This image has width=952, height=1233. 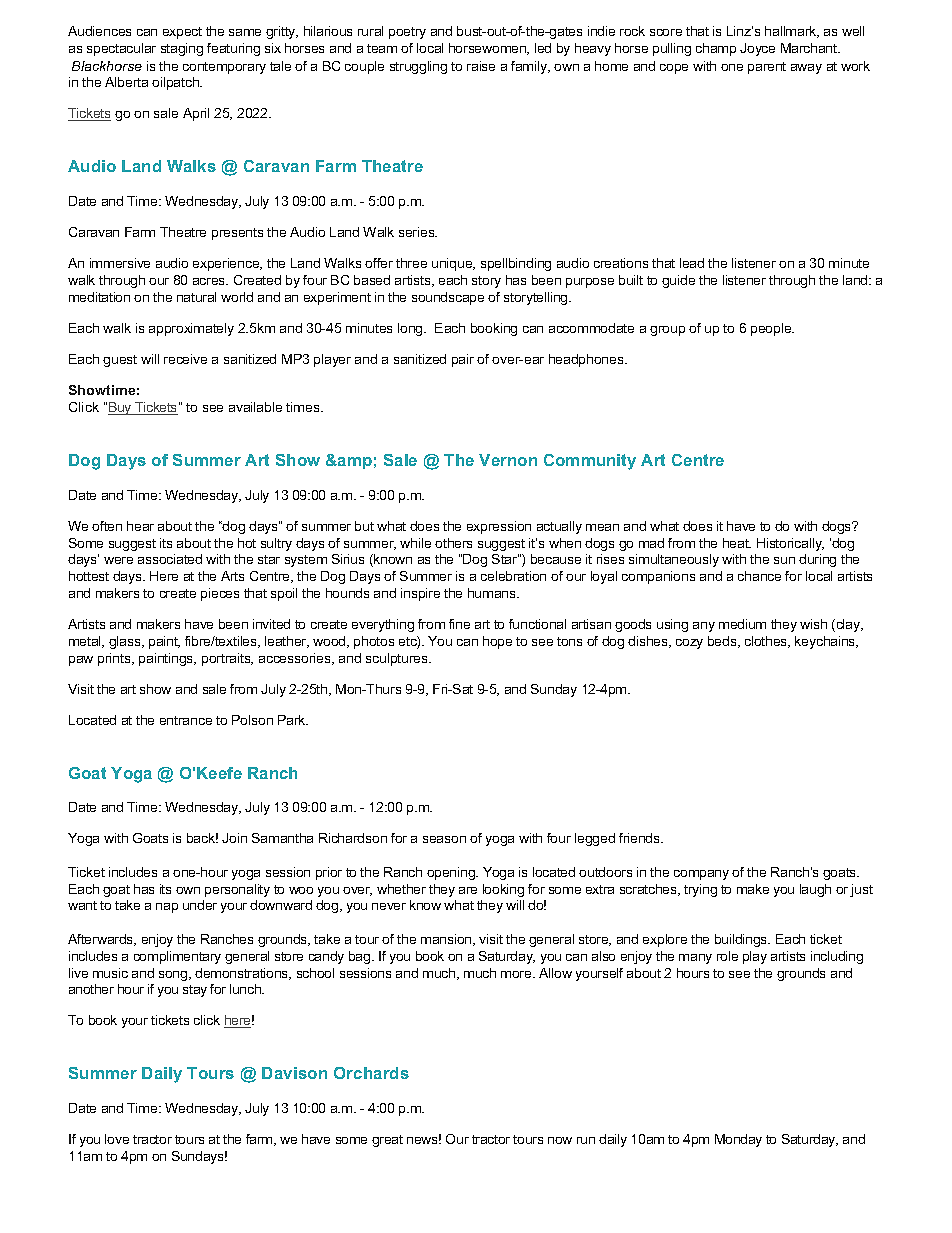 What do you see at coordinates (186, 720) in the image?
I see `entrance` at bounding box center [186, 720].
